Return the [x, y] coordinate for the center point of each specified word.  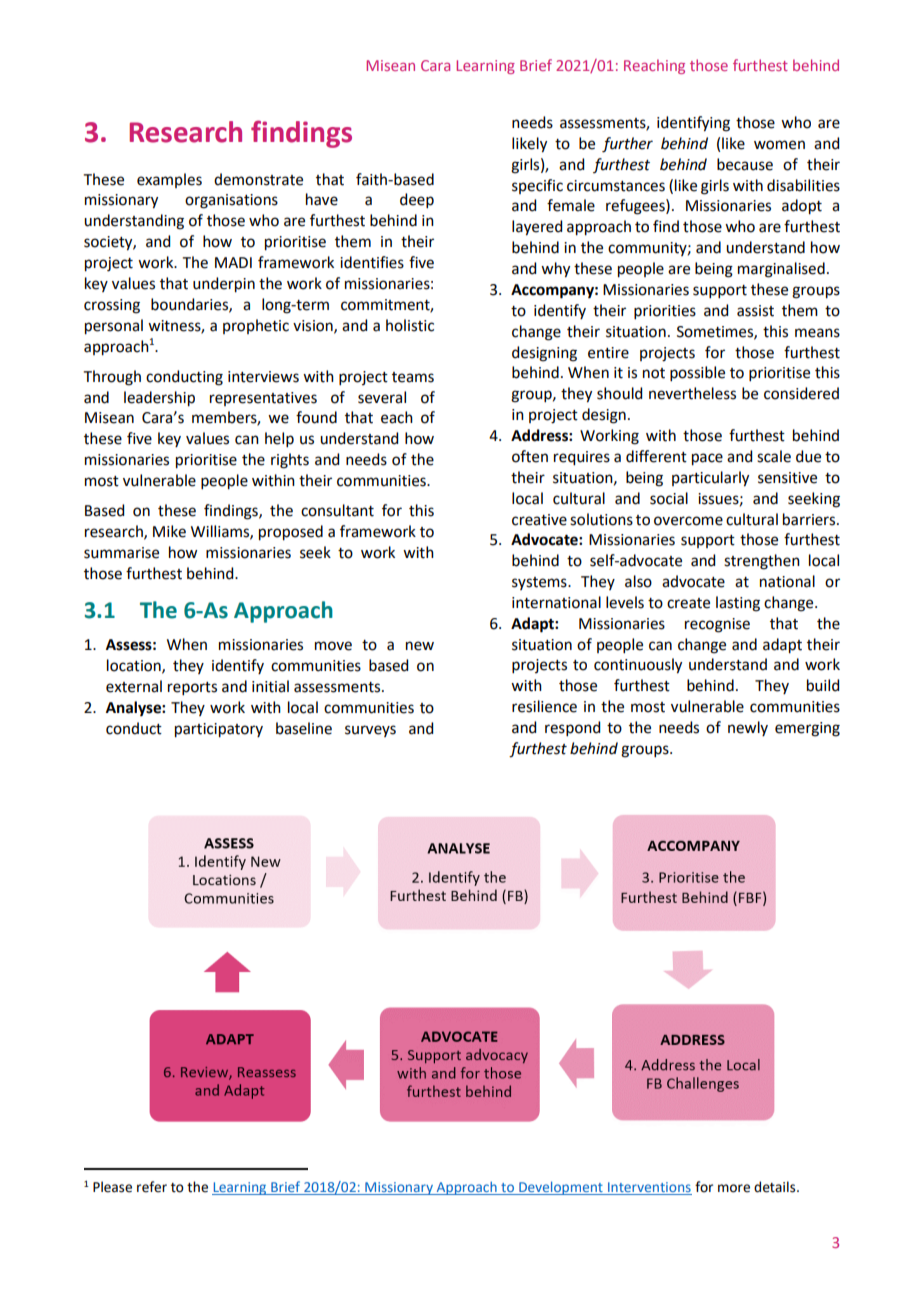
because [745, 164]
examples [169, 180]
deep [417, 200]
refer [152, 1187]
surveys [370, 731]
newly [748, 728]
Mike [169, 531]
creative [539, 520]
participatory [219, 730]
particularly [710, 479]
